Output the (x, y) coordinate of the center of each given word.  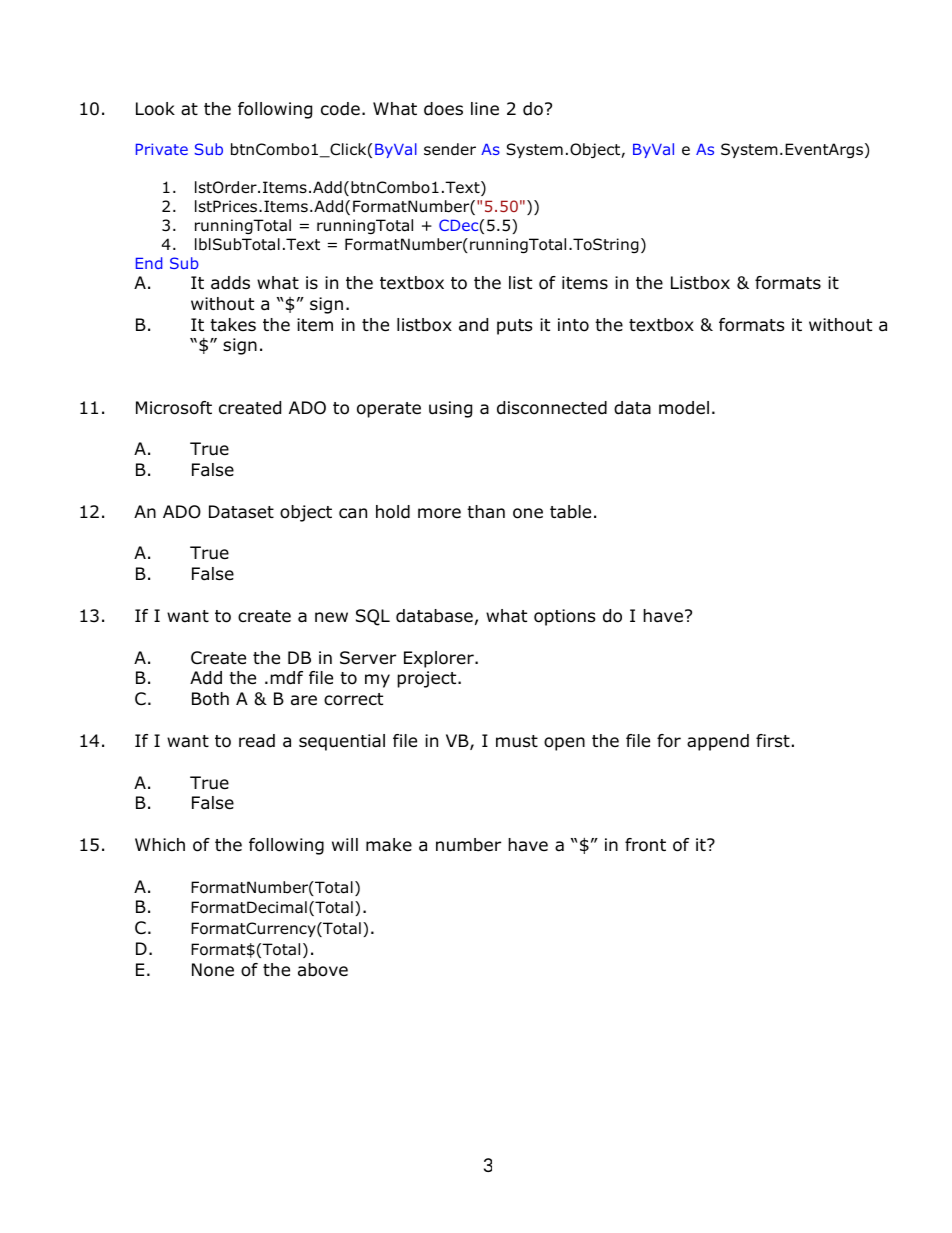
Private (162, 149)
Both (210, 699)
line (485, 108)
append (718, 742)
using (450, 409)
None (213, 970)
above (323, 970)
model (684, 408)
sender (450, 149)
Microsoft (174, 408)
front (645, 845)
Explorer (440, 659)
